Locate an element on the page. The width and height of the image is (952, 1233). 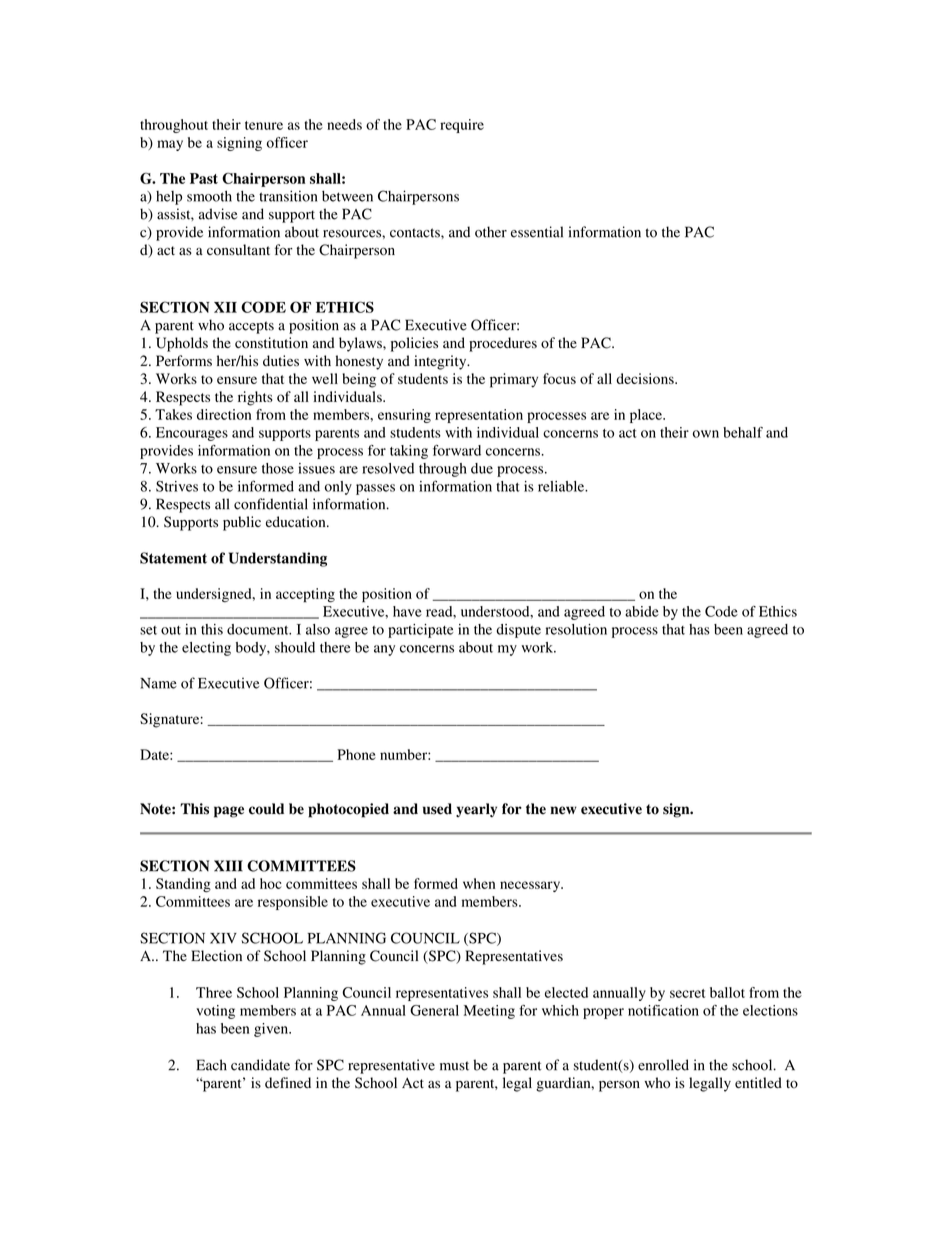
must is located at coordinates (454, 1066).
